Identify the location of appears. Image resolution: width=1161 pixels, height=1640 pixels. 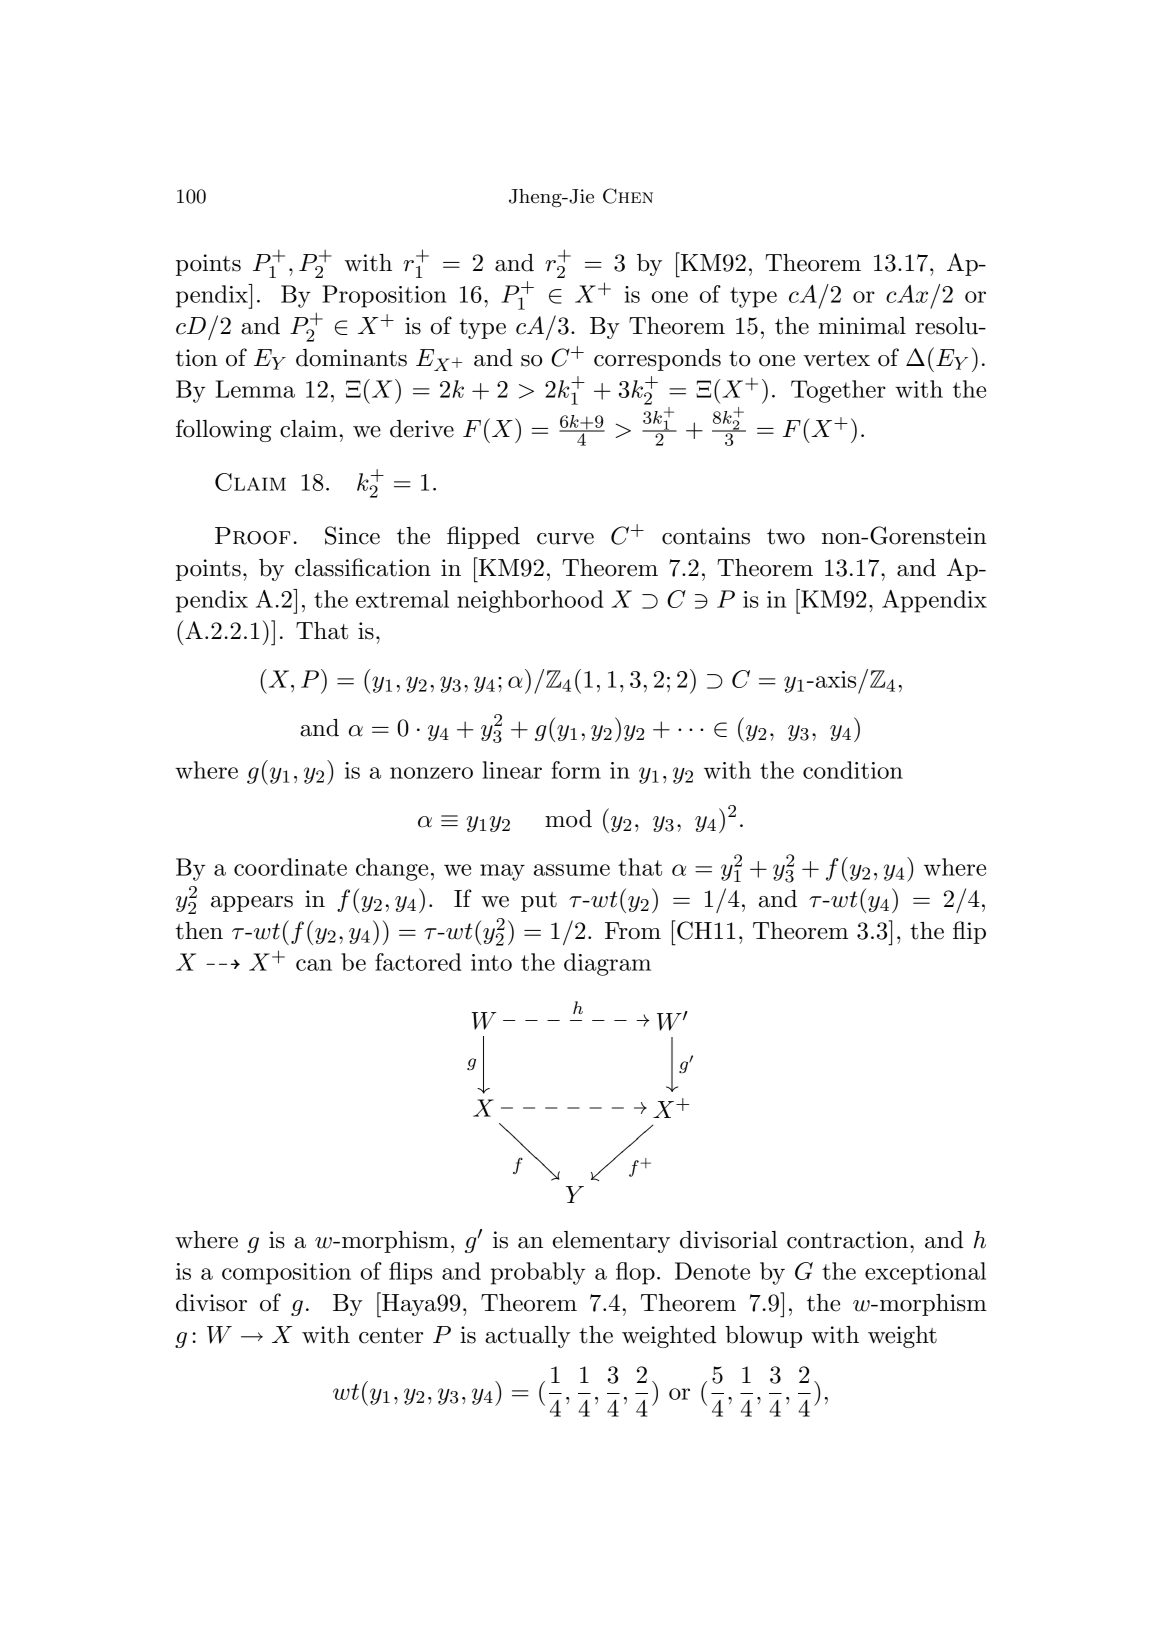
(252, 904).
